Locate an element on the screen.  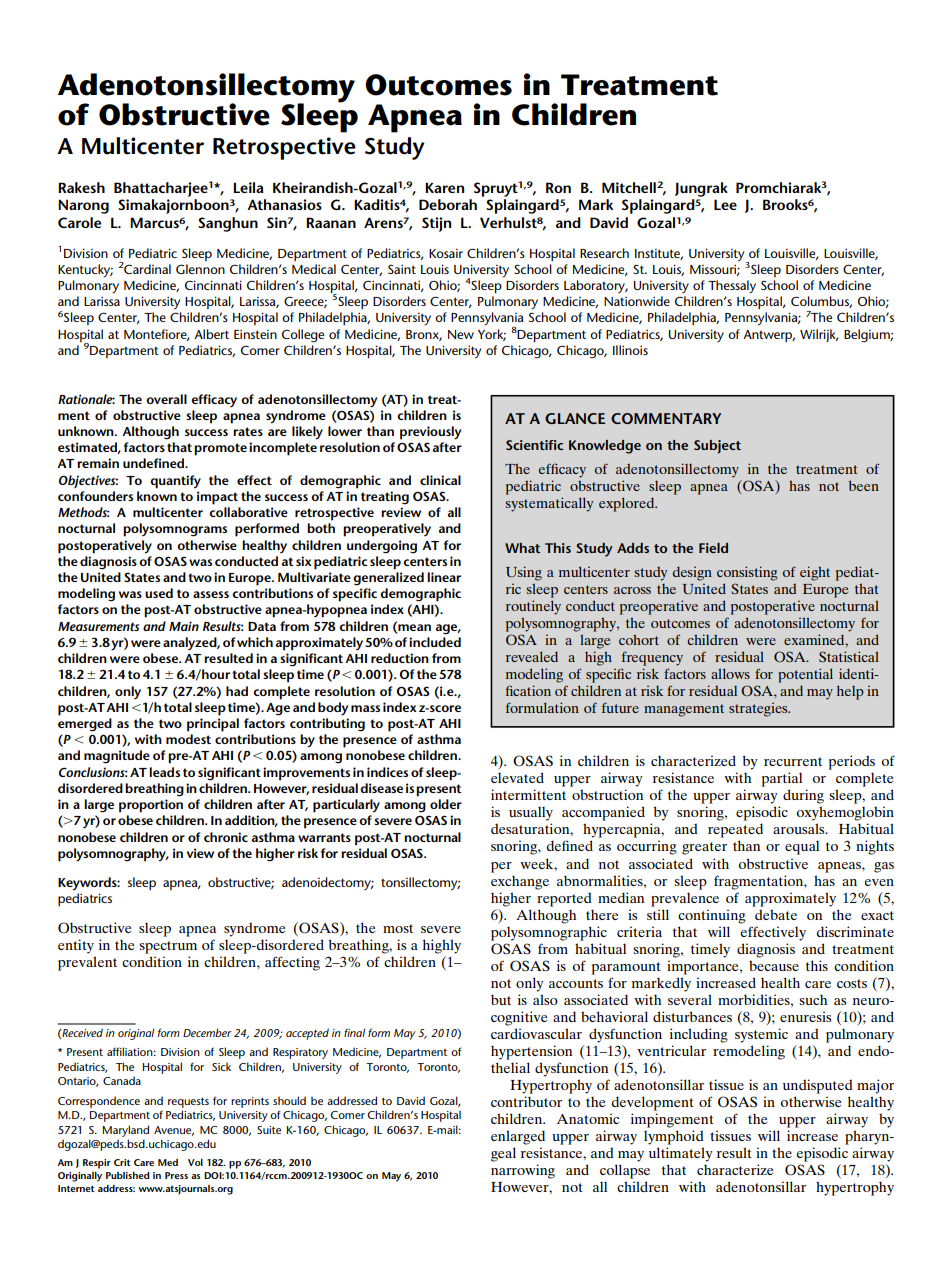
ultimately is located at coordinates (681, 1154).
